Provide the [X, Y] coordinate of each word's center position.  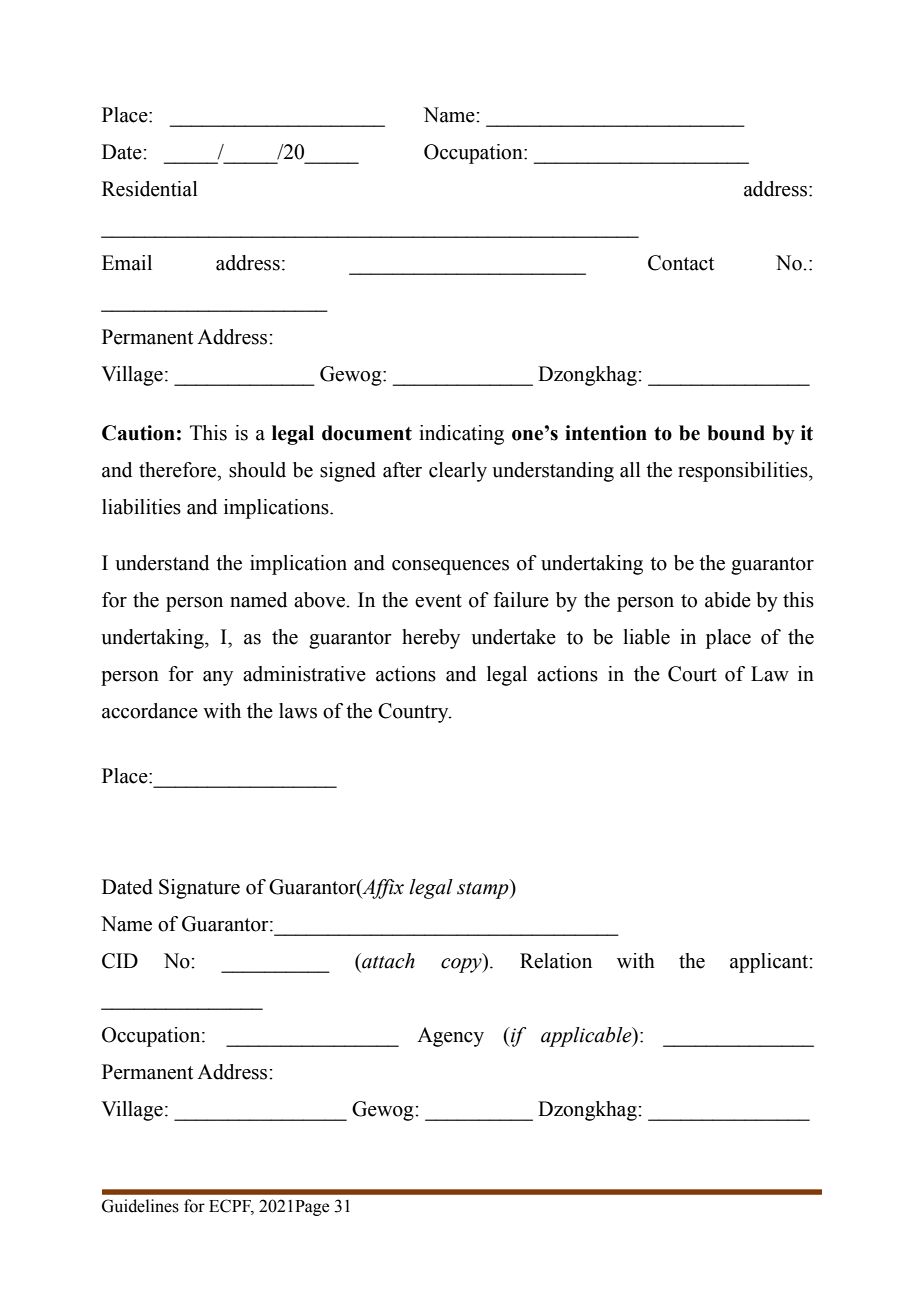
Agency [450, 1037]
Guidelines [140, 1206]
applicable [587, 1037]
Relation [556, 961]
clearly [458, 472]
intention [606, 433]
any [218, 678]
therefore [179, 470]
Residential [150, 189]
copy [462, 965]
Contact [681, 263]
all [630, 470]
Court [692, 674]
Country [414, 713]
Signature [199, 889]
